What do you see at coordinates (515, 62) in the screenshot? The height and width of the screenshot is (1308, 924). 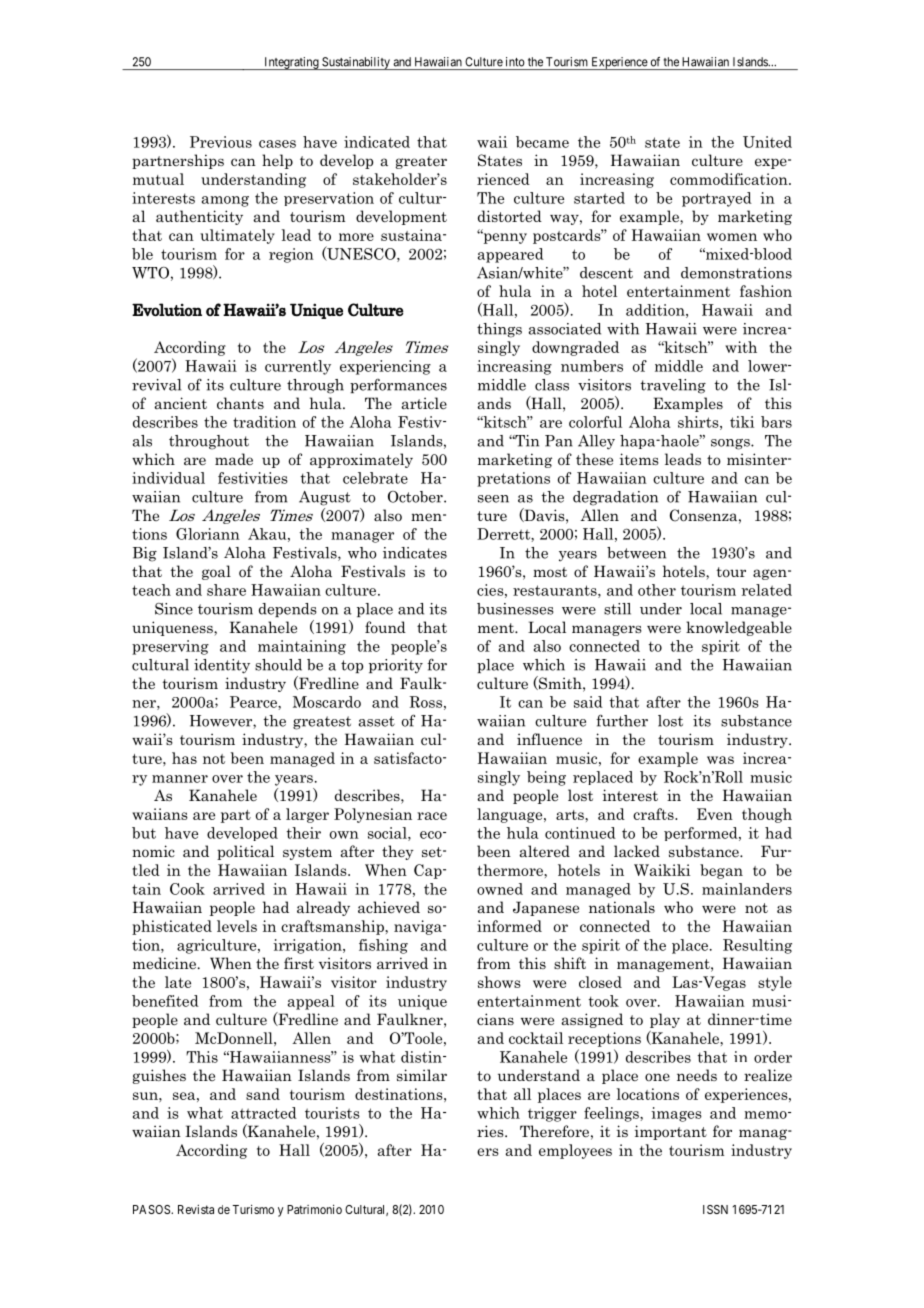 I see `into` at bounding box center [515, 62].
